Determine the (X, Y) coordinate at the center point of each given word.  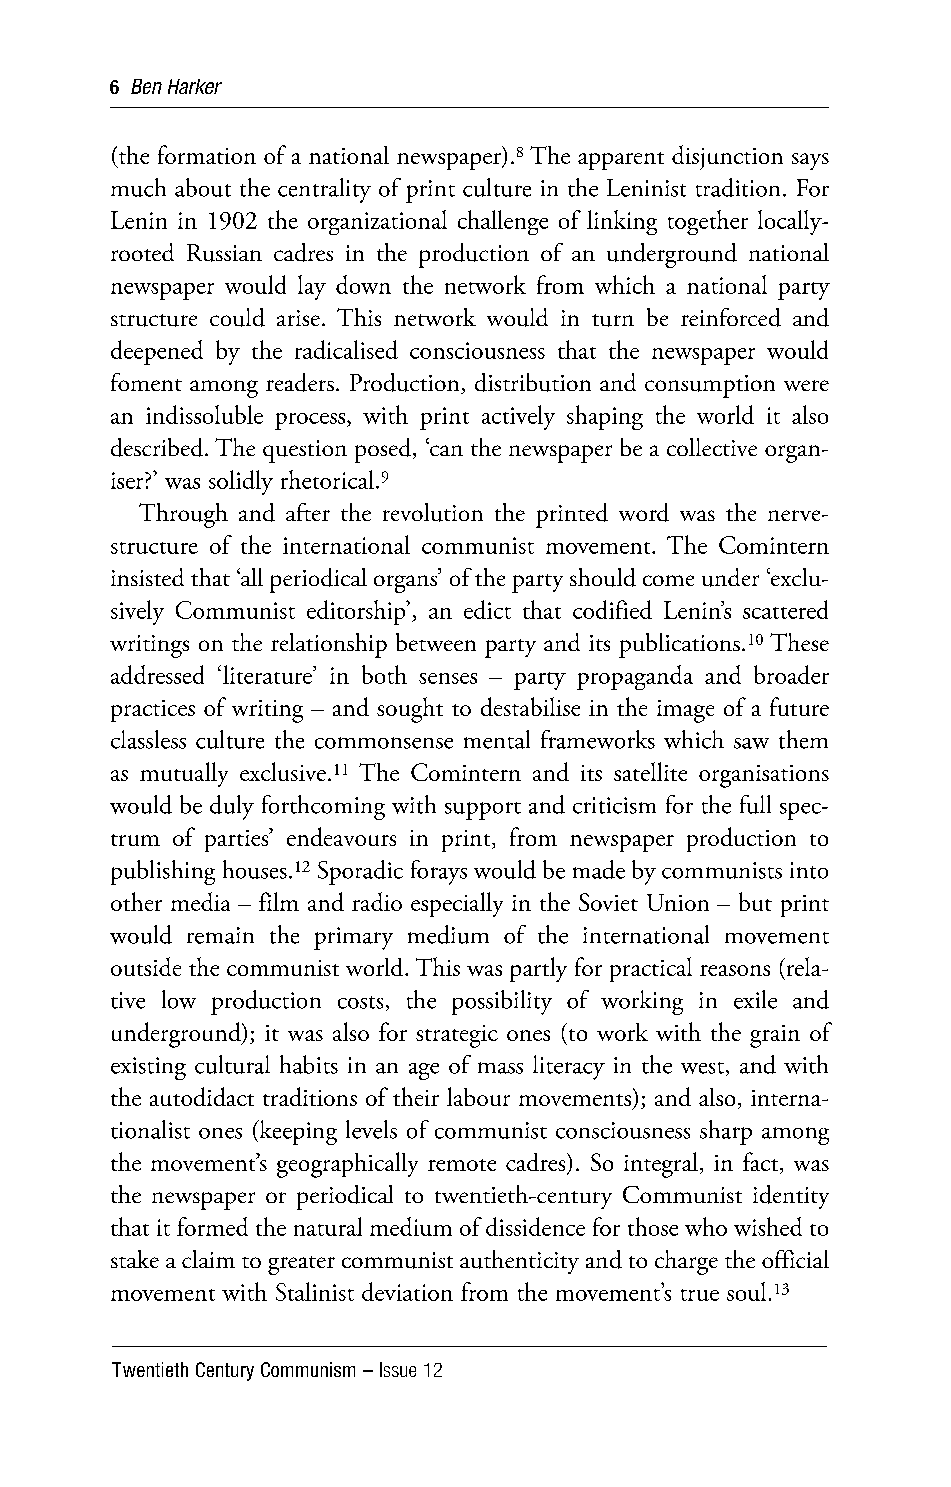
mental (497, 739)
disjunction (727, 157)
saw (751, 743)
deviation (407, 1291)
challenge (503, 222)
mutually (184, 774)
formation (207, 154)
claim (208, 1259)
